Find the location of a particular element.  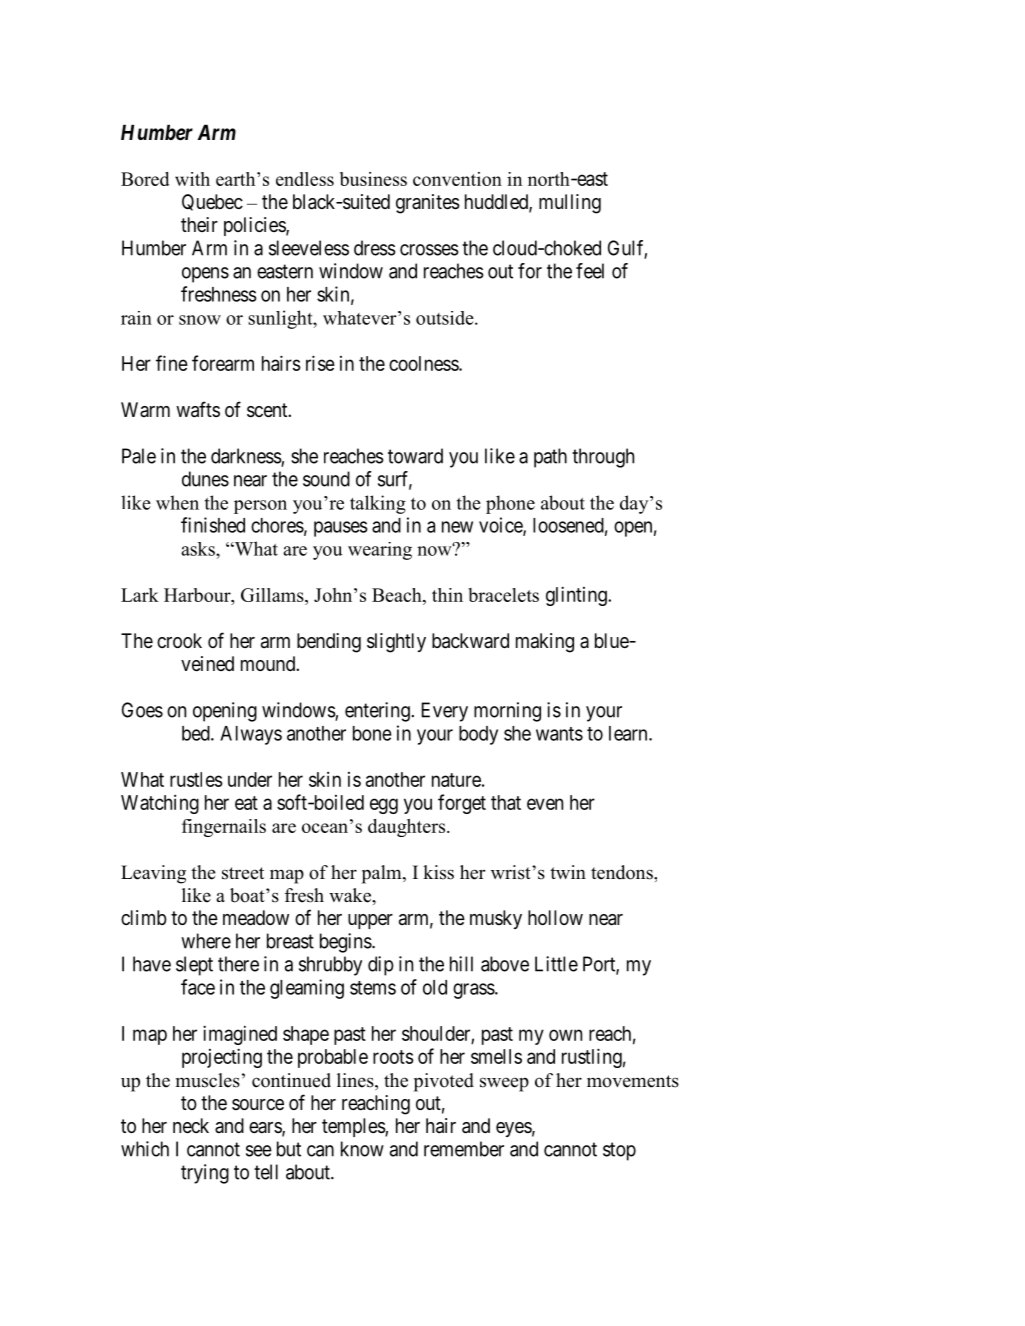

hollow is located at coordinates (555, 917).
